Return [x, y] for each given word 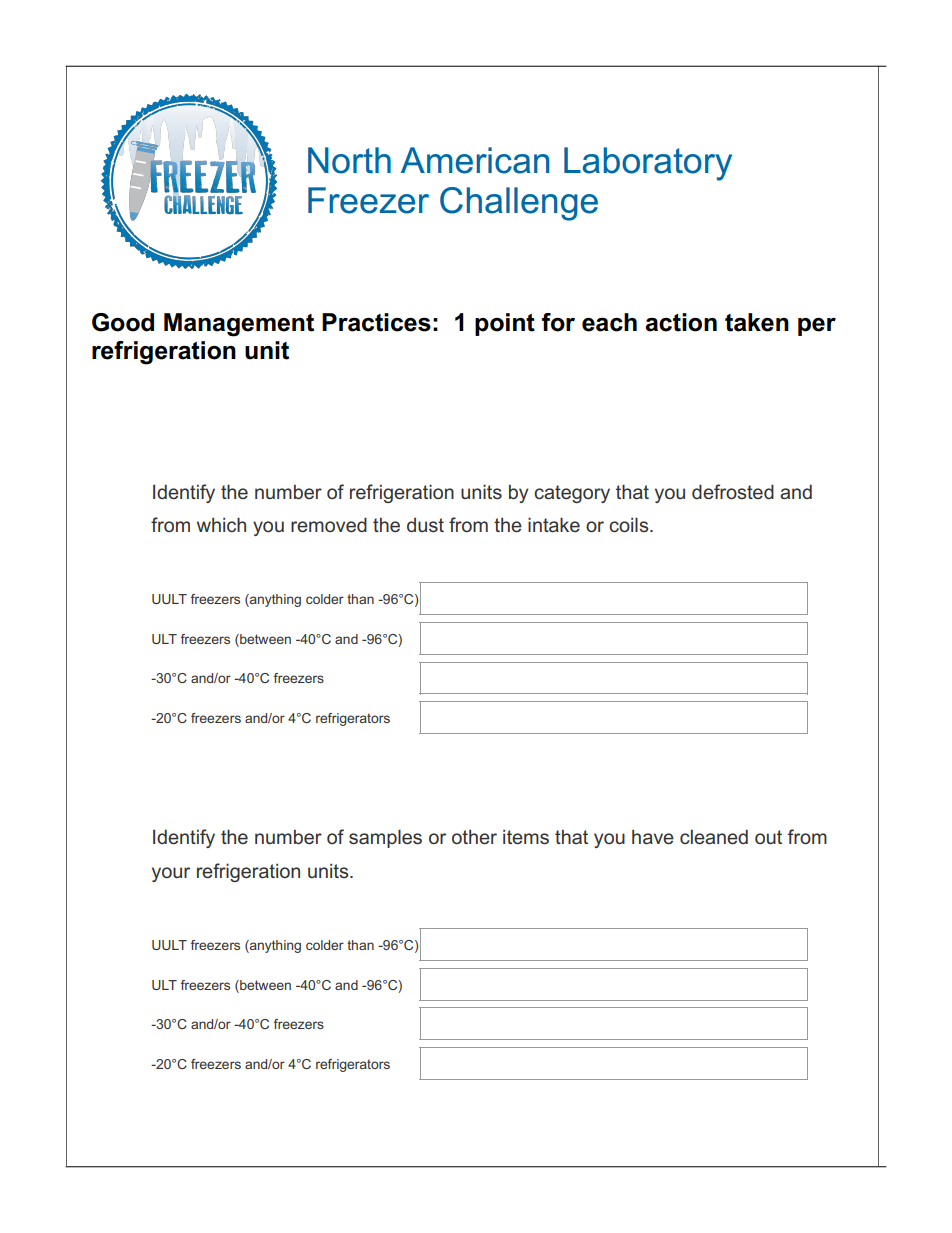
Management [239, 325]
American [475, 160]
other [474, 837]
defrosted [733, 492]
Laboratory [648, 164]
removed [329, 525]
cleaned [714, 837]
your [171, 874]
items [526, 837]
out [768, 837]
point [505, 324]
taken [757, 322]
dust [425, 525]
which [221, 524]
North [349, 160]
